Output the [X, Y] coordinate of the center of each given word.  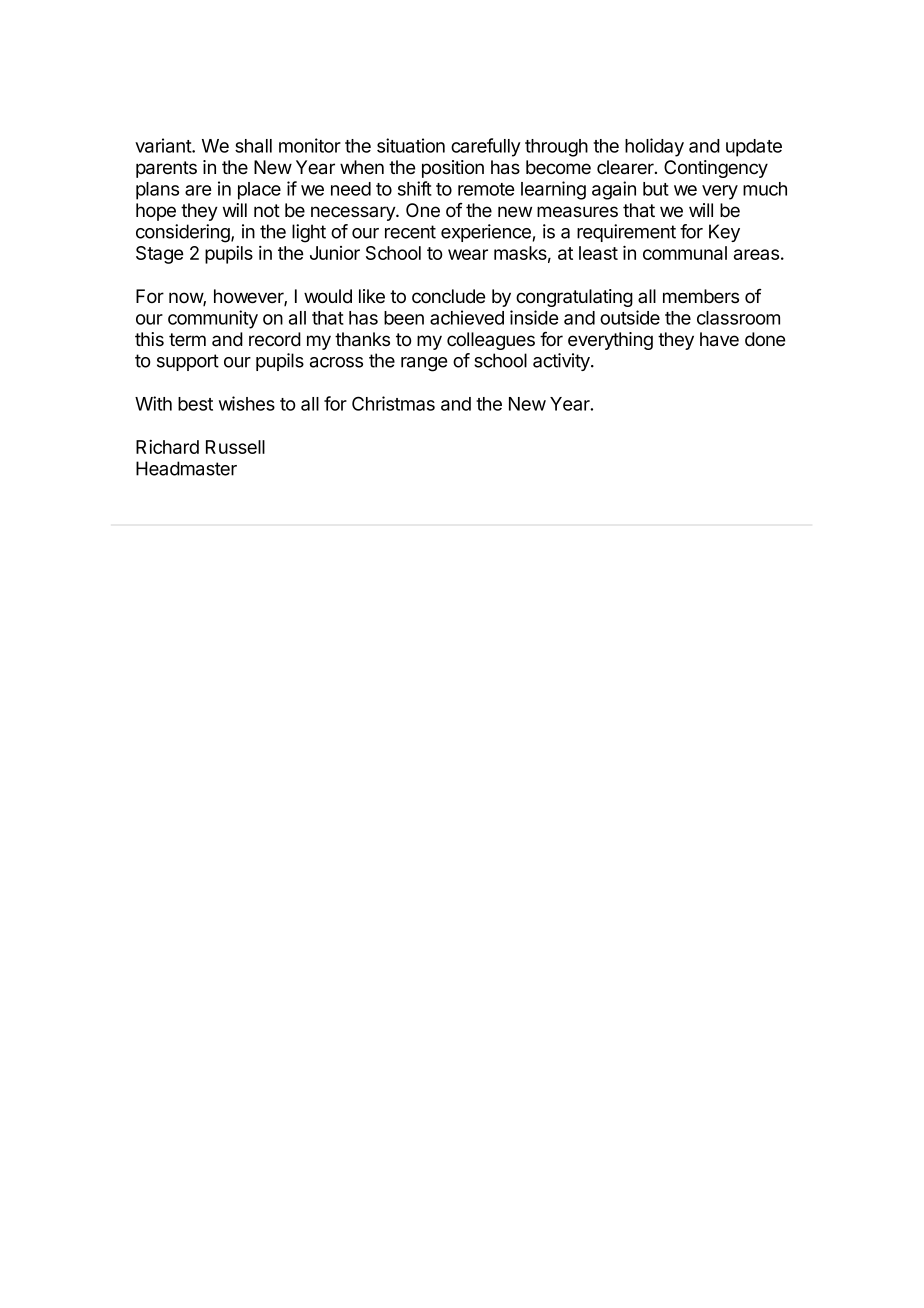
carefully [486, 147]
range [424, 364]
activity [562, 362]
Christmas [393, 403]
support [188, 362]
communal [685, 253]
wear [468, 254]
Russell [235, 447]
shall [253, 146]
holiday [654, 147]
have [719, 339]
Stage [159, 255]
